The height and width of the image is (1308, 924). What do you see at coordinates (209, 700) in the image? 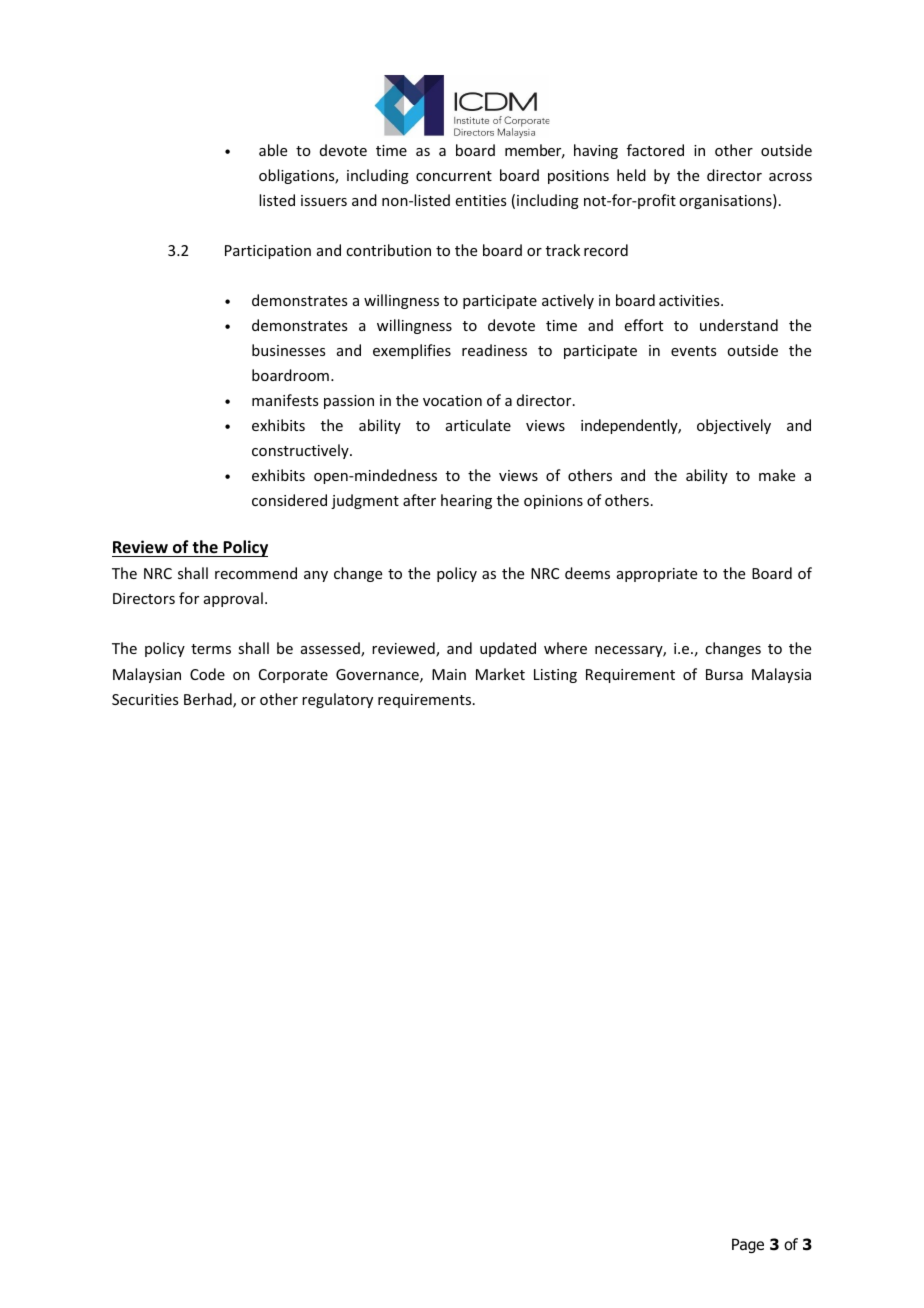
I see `Berhad` at bounding box center [209, 700].
